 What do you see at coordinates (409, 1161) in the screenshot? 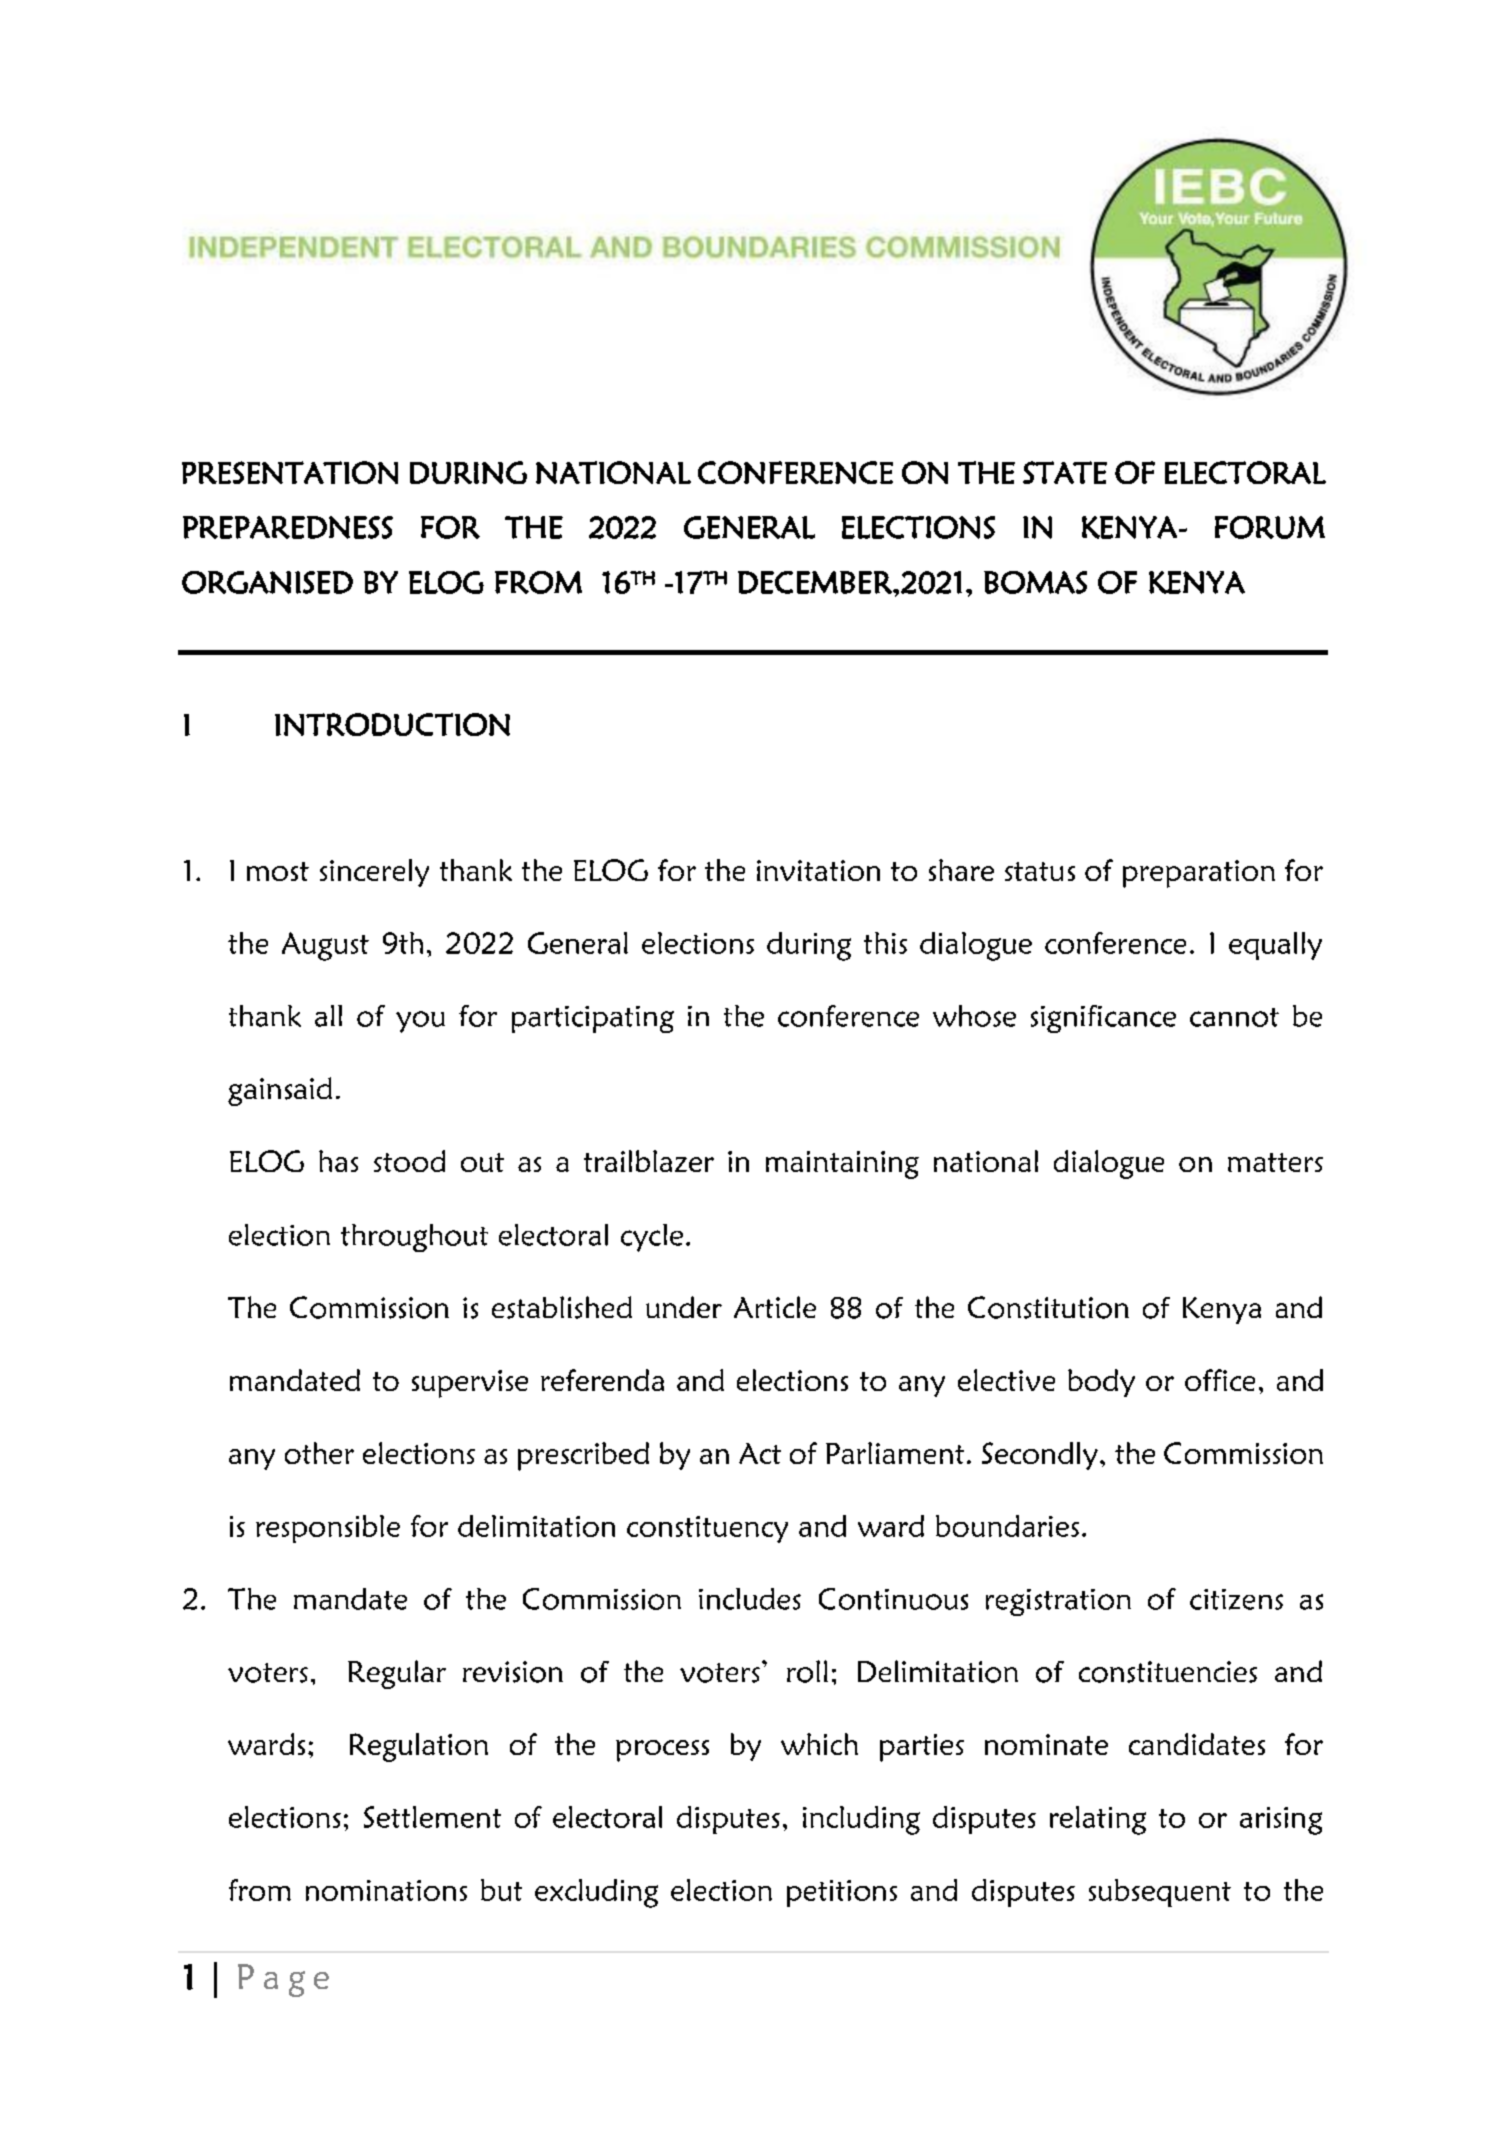
I see `stood` at bounding box center [409, 1161].
